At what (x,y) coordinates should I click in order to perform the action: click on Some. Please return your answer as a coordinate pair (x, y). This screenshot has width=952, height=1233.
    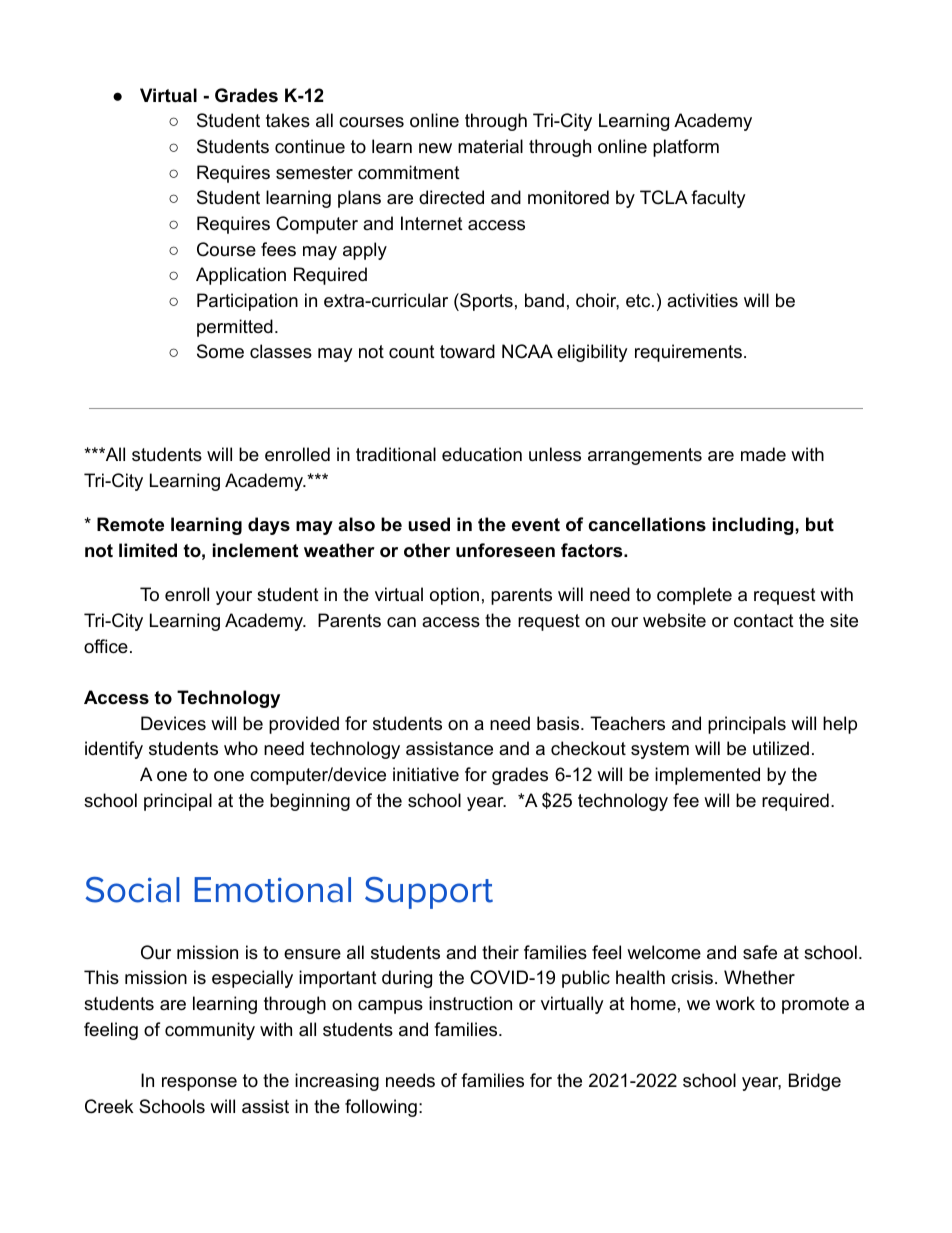
    Looking at the image, I should click on (220, 351).
